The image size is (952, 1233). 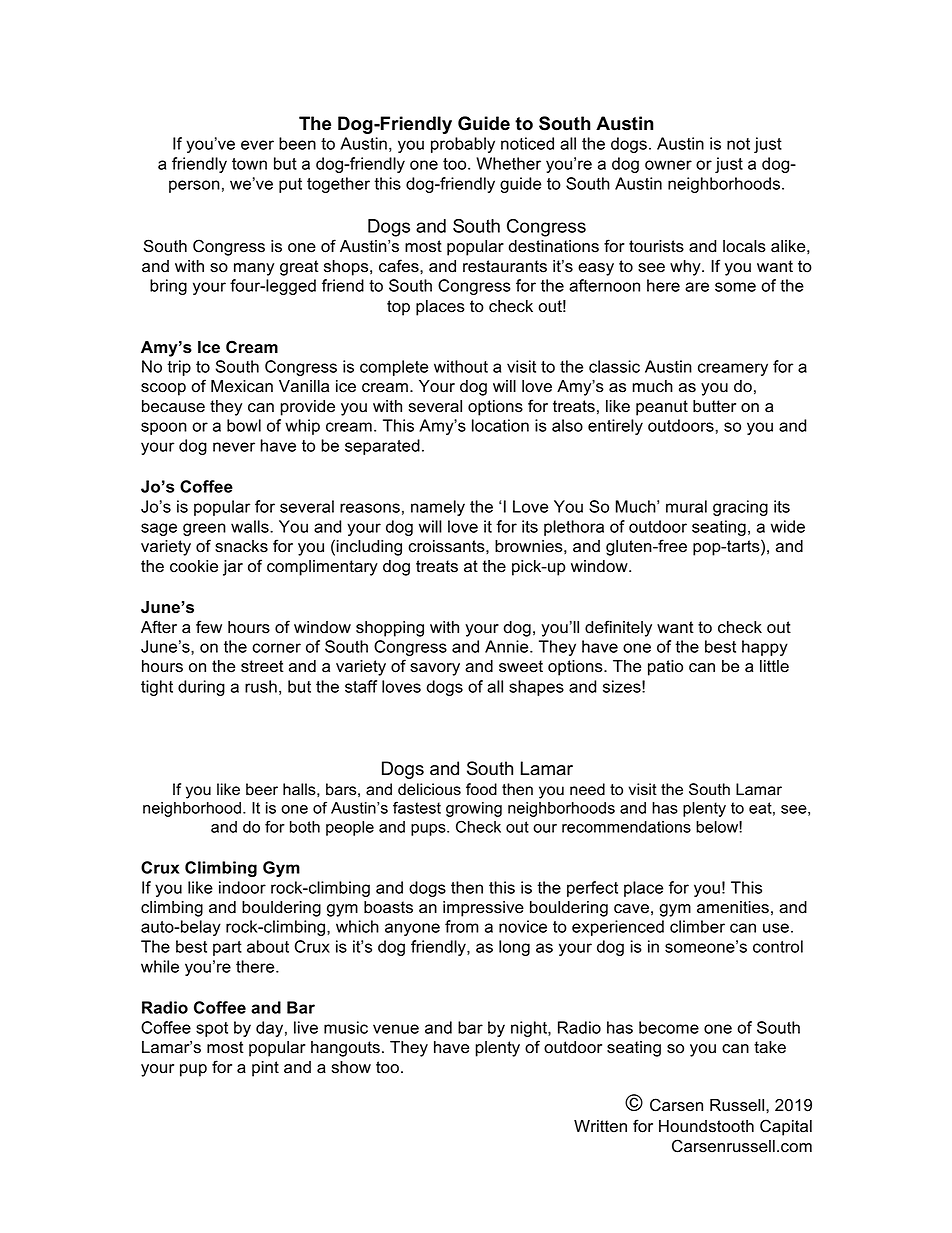 I want to click on few, so click(x=209, y=627).
